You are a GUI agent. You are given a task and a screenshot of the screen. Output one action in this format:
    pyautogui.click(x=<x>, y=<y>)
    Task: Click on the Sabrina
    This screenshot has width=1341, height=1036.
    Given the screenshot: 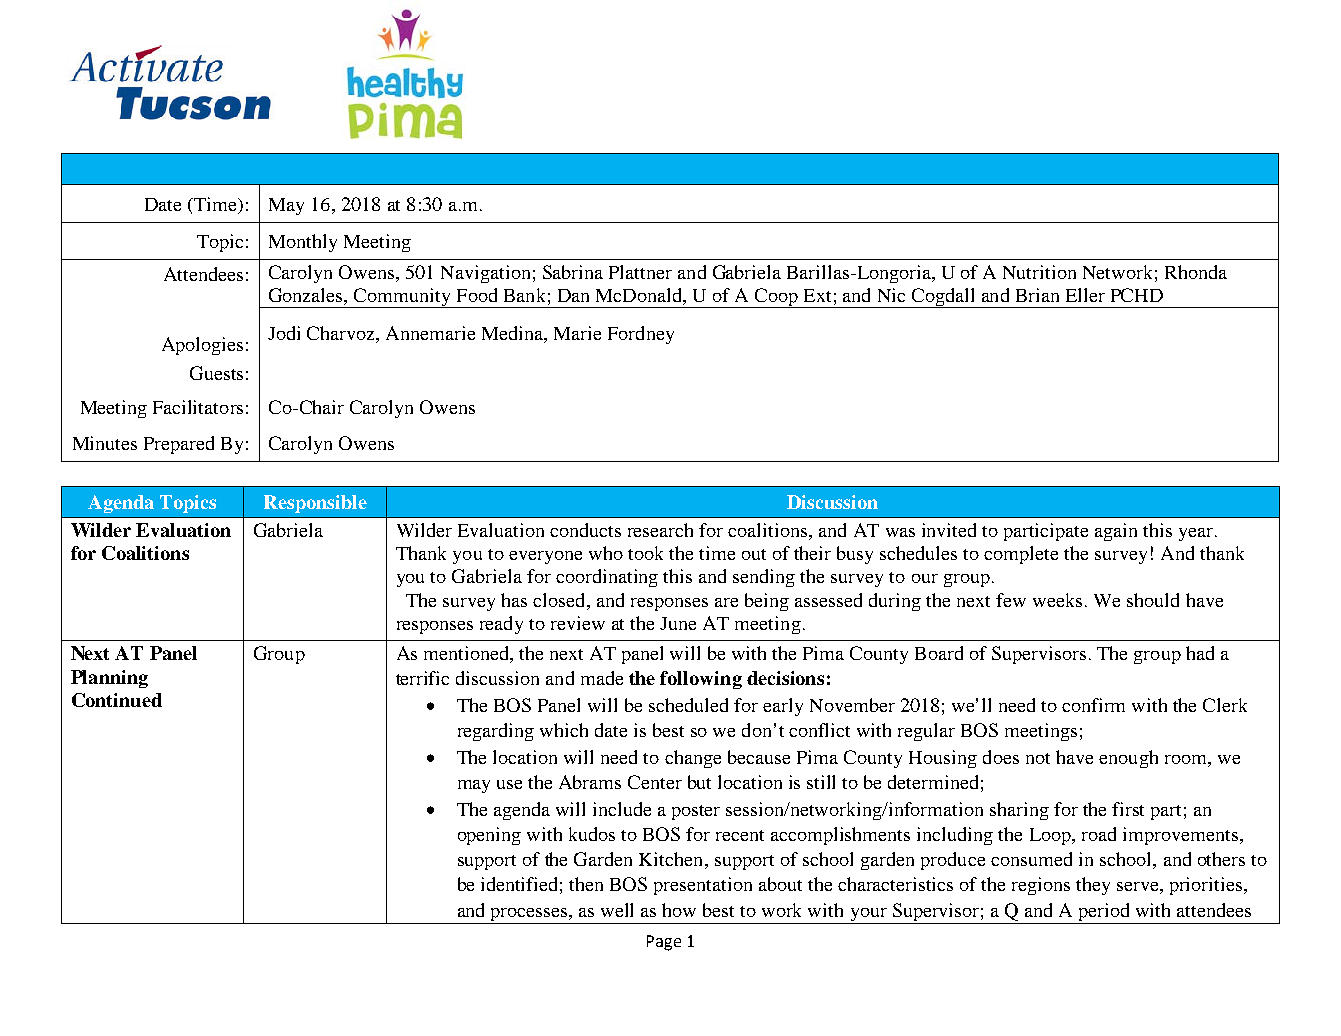 What is the action you would take?
    pyautogui.click(x=573, y=272)
